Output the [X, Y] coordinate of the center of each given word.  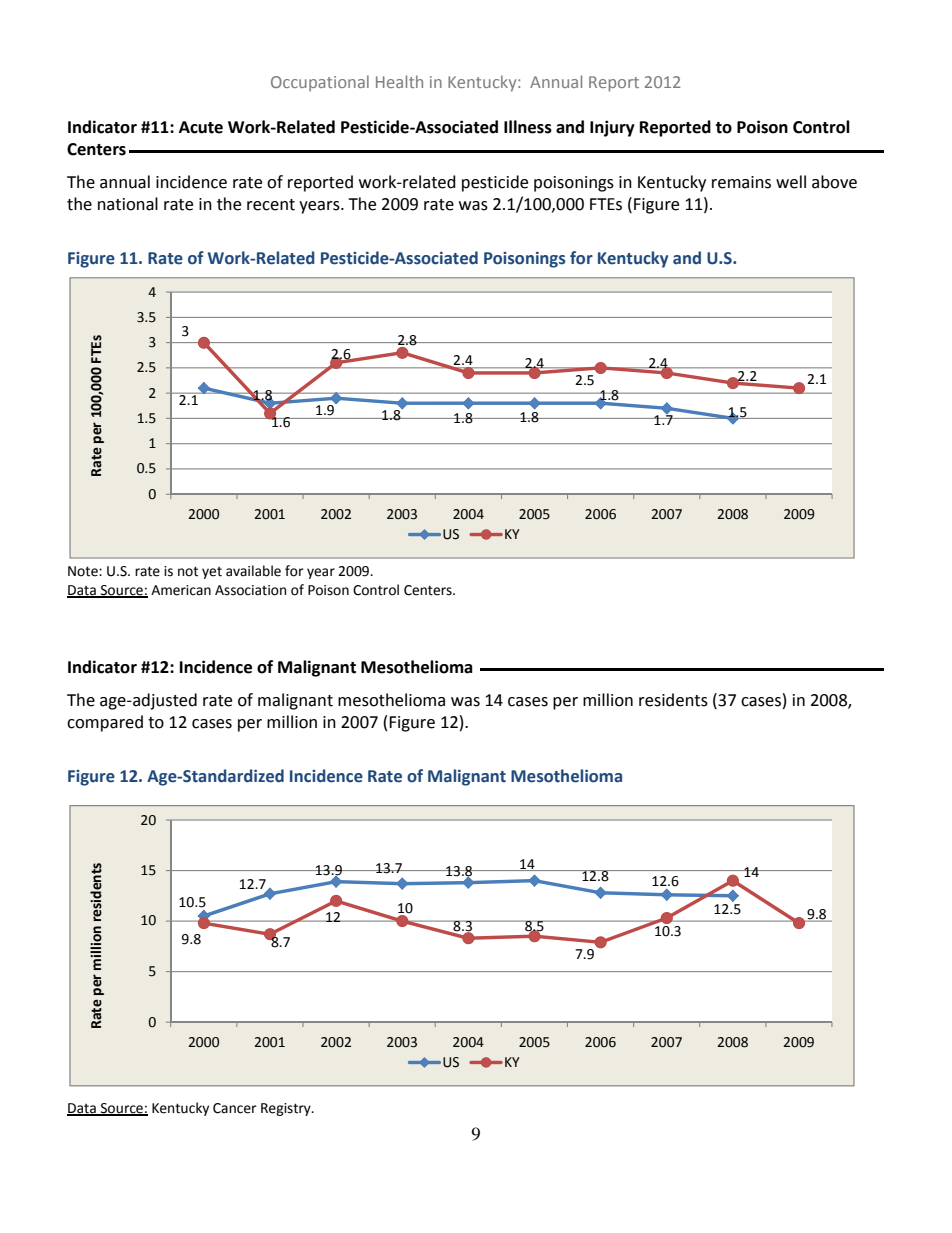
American [181, 590]
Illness [528, 127]
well [791, 182]
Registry [287, 1109]
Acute [201, 127]
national [128, 204]
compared [105, 723]
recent [271, 205]
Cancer [235, 1108]
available [253, 571]
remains [741, 182]
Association [250, 590]
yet [212, 573]
